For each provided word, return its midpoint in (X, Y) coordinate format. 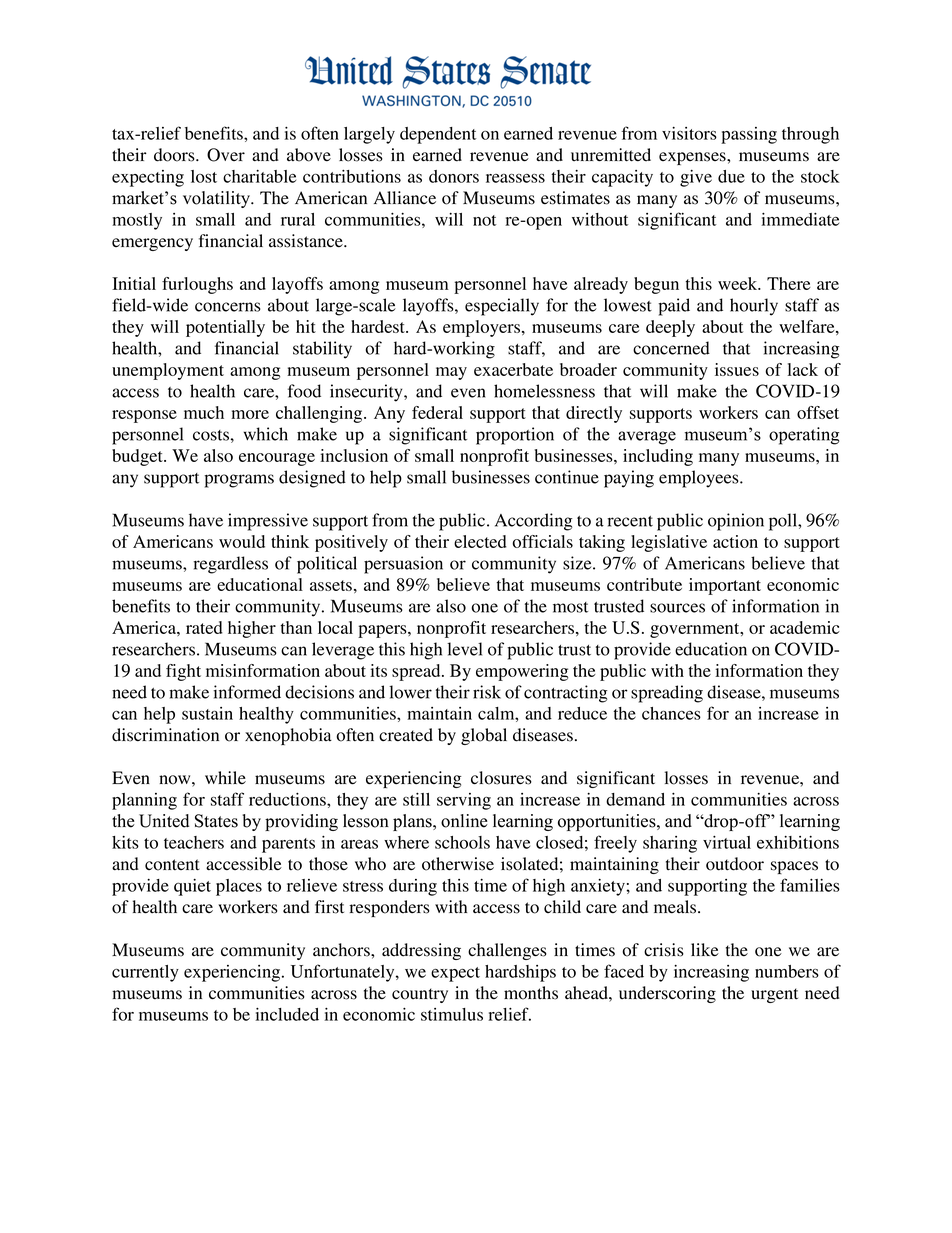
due (731, 176)
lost (204, 176)
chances (671, 713)
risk (487, 692)
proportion (515, 436)
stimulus (452, 1014)
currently (145, 973)
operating (804, 436)
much (204, 412)
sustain (207, 713)
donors (454, 176)
